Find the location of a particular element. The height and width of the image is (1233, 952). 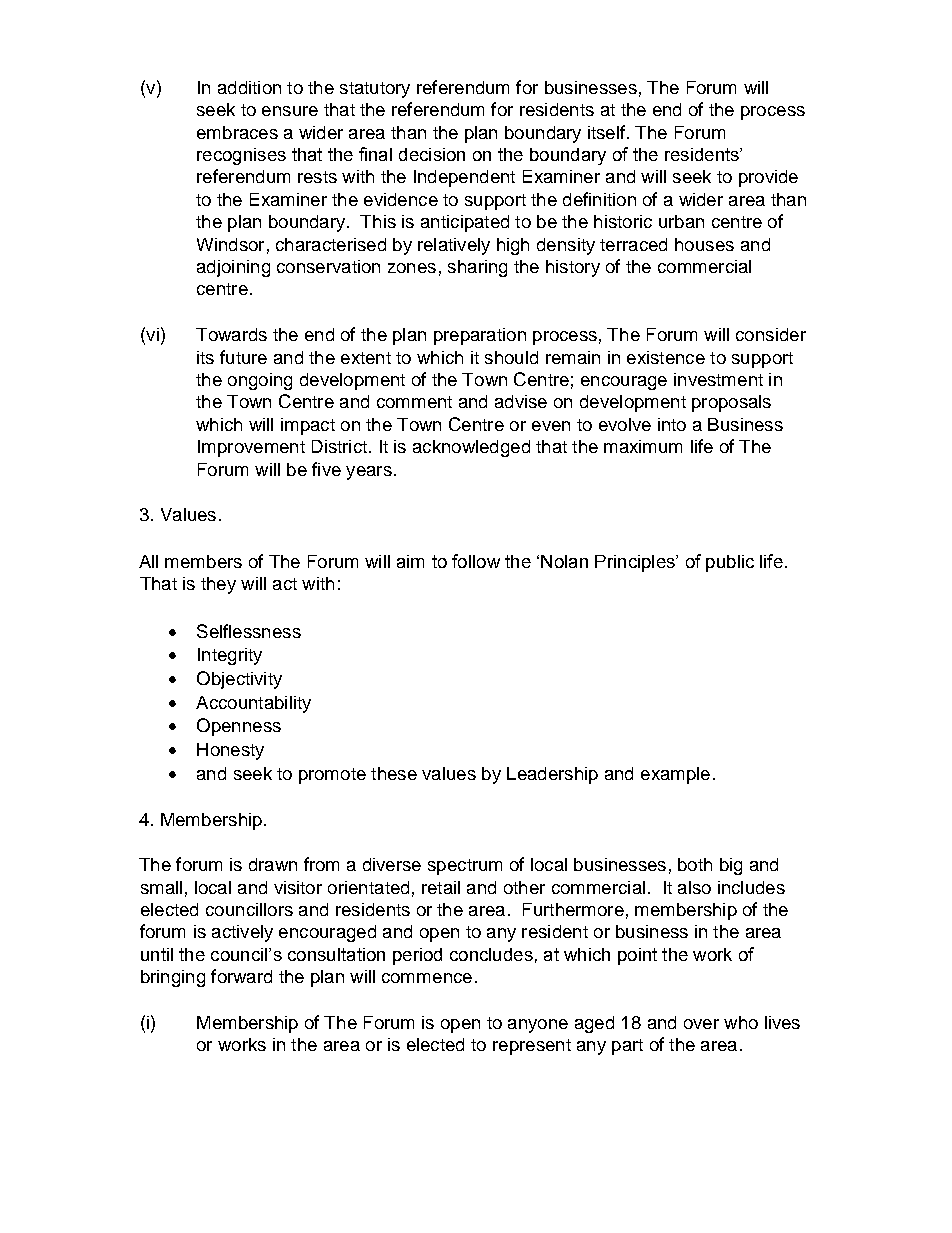

example is located at coordinates (675, 775).
